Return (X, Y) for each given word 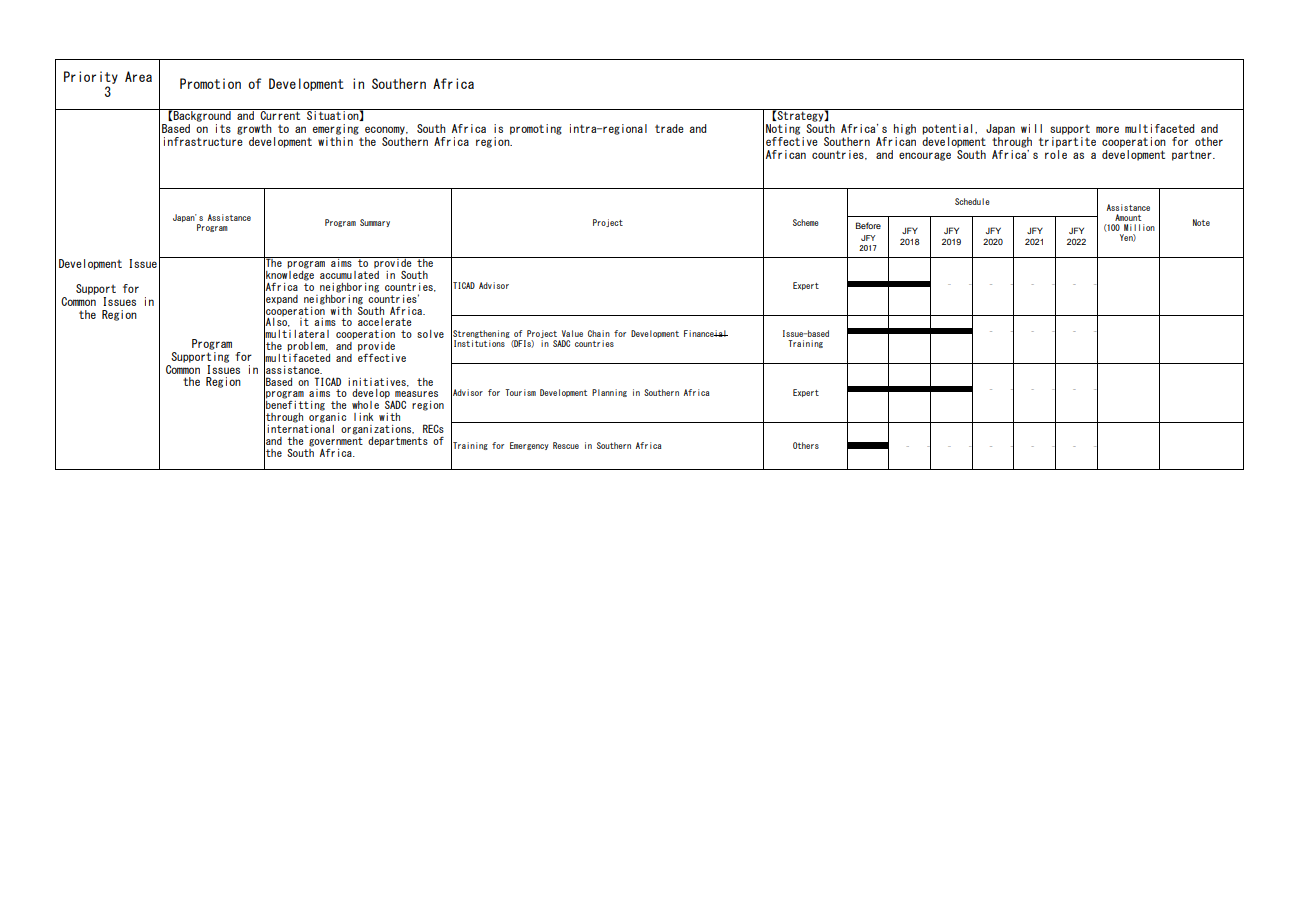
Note (1201, 222)
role (1056, 153)
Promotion (210, 83)
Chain (599, 333)
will (1031, 128)
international (300, 427)
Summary (375, 223)
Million (1139, 227)
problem (307, 348)
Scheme (806, 222)
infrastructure (203, 140)
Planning (609, 393)
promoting (536, 129)
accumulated (349, 273)
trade (669, 128)
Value (572, 333)
